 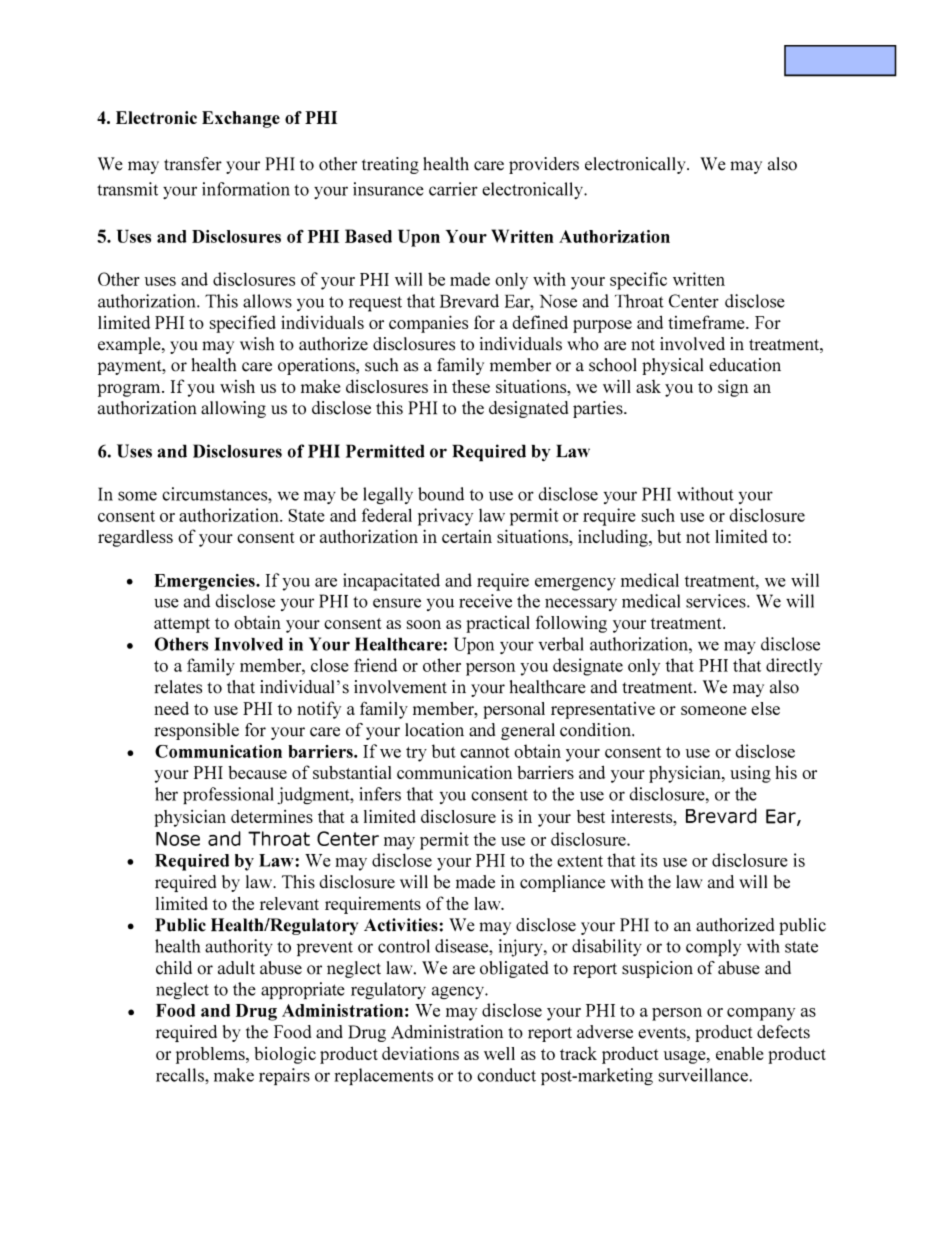 I want to click on bound, so click(x=441, y=494).
